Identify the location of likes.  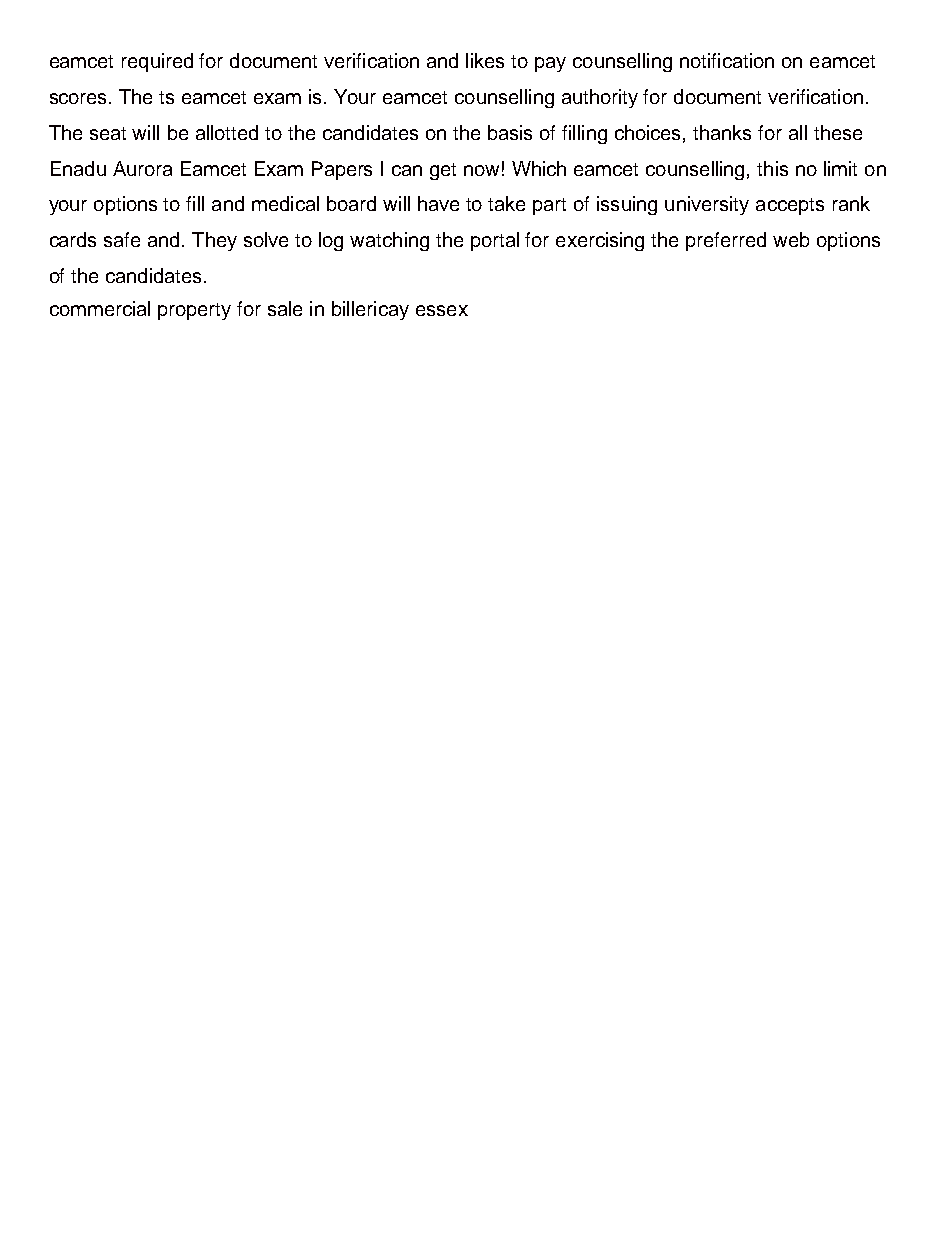
(485, 60).
